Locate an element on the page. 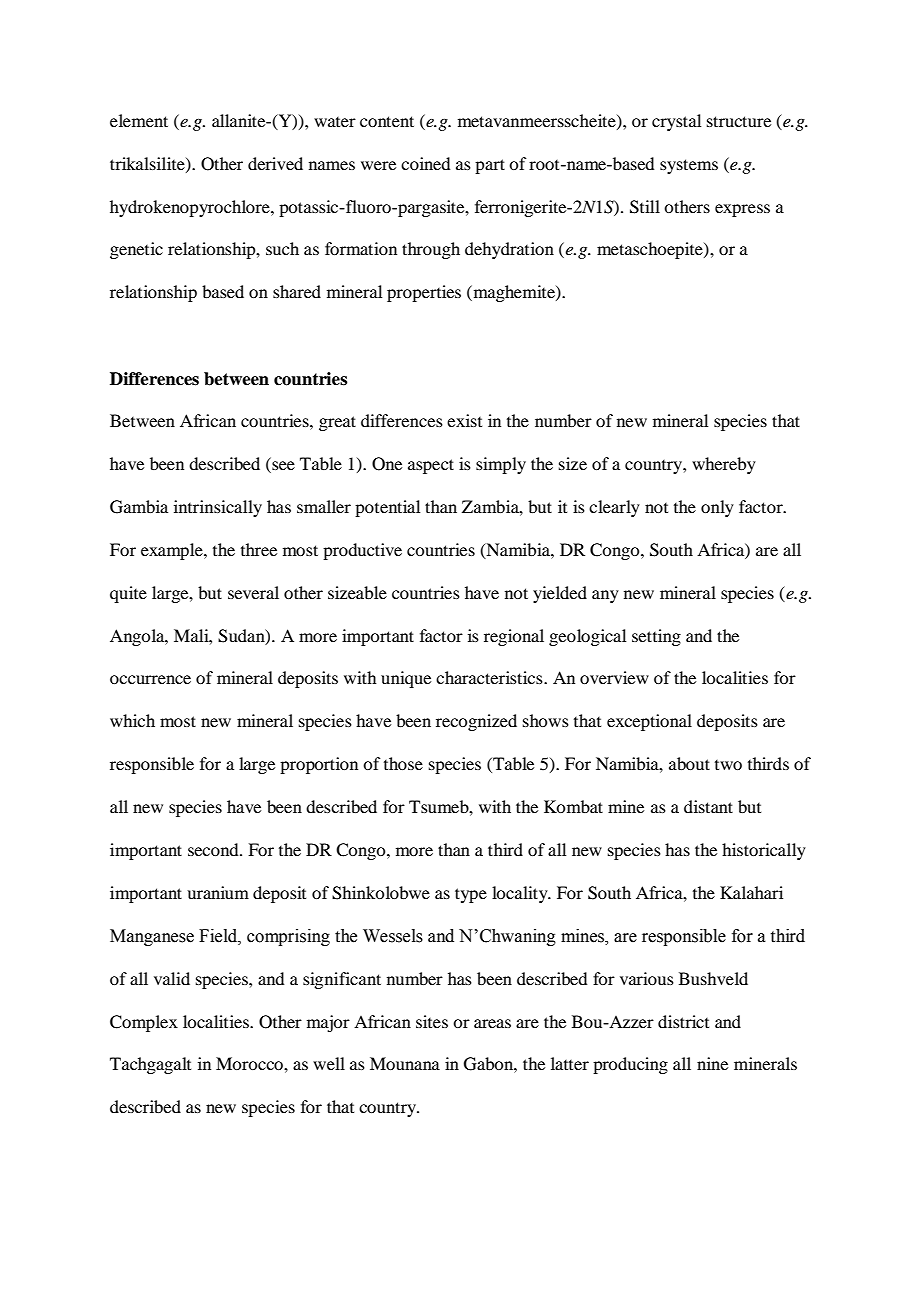 The width and height of the image is (924, 1308). coined is located at coordinates (425, 163).
